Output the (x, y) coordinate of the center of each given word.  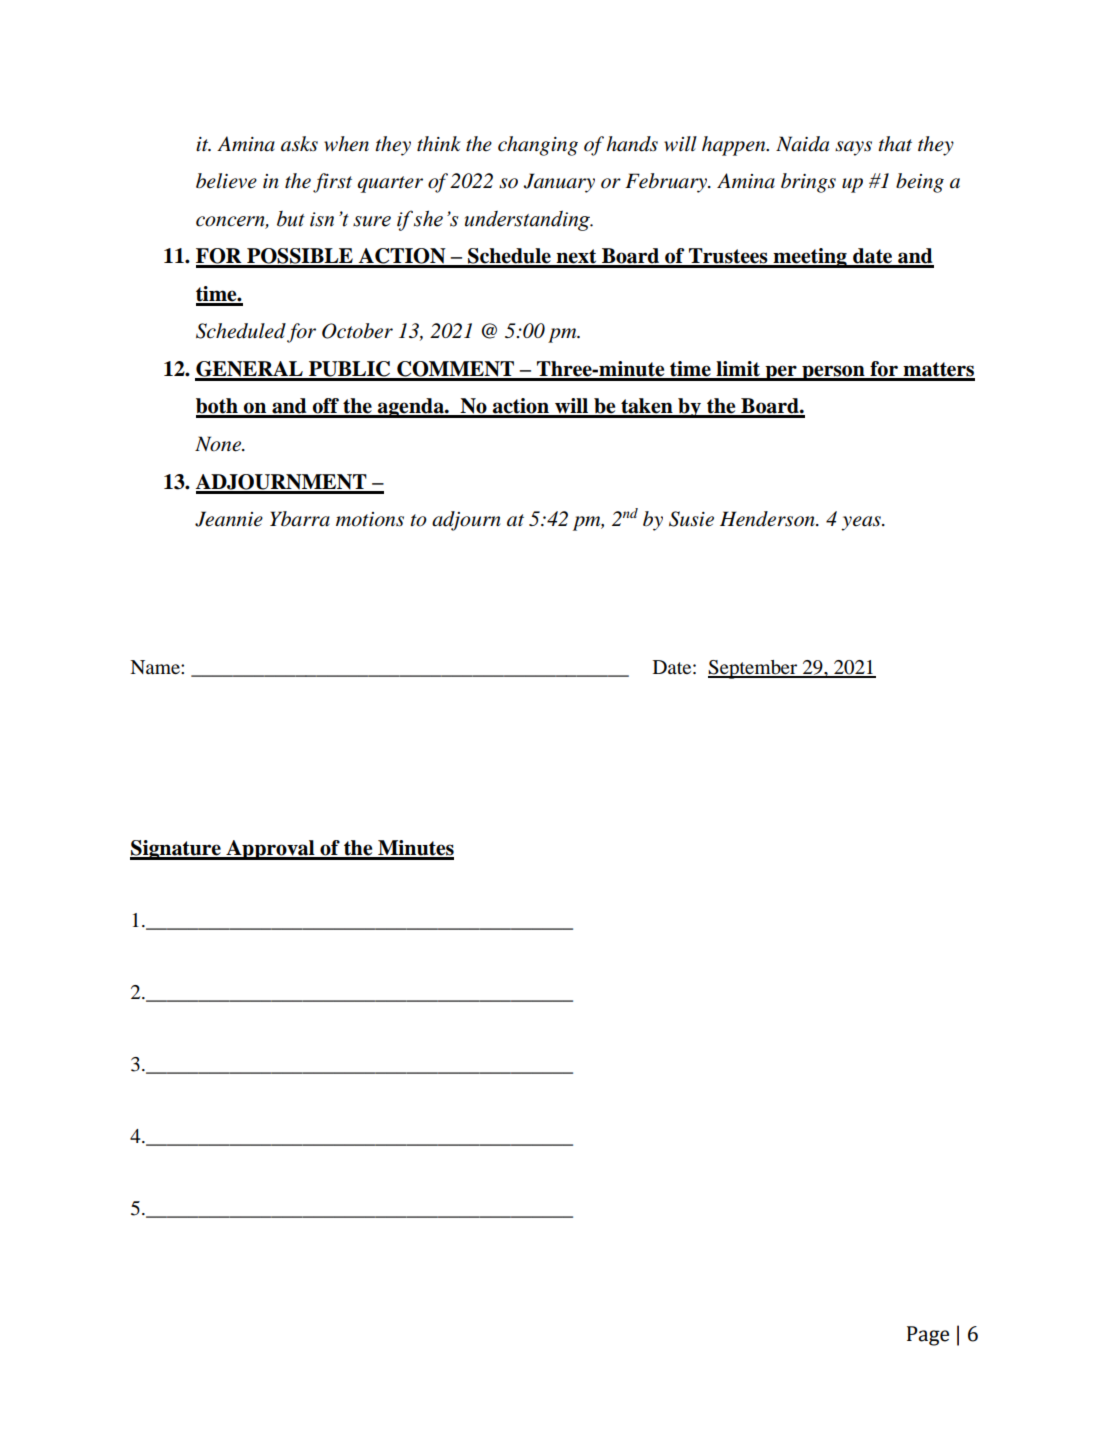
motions (370, 519)
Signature (176, 850)
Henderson (768, 519)
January (559, 183)
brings (808, 183)
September (754, 669)
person (833, 373)
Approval (270, 850)
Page (928, 1336)
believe (226, 181)
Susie (691, 519)
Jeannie (229, 519)
